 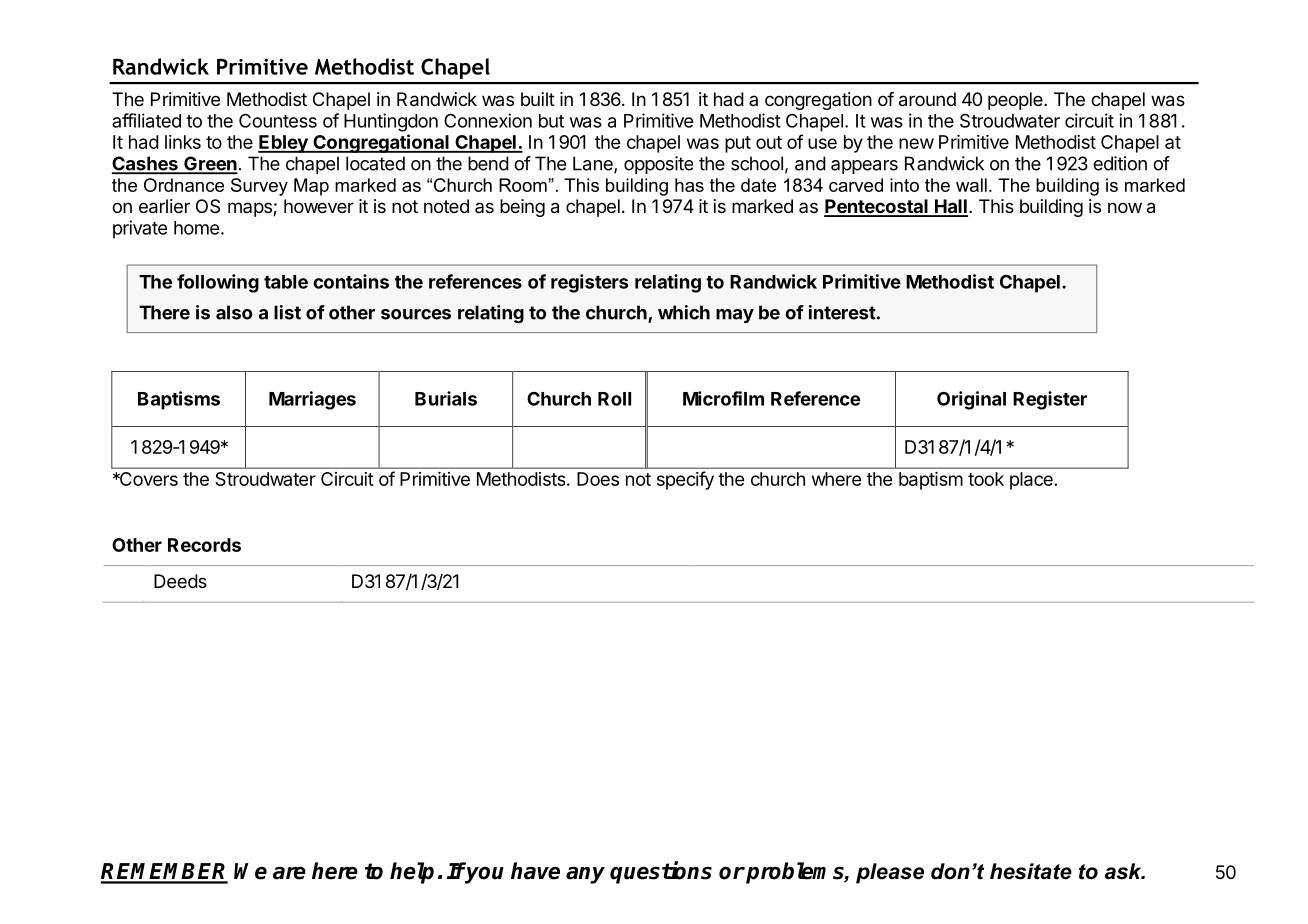 What do you see at coordinates (278, 121) in the document?
I see `Countess` at bounding box center [278, 121].
